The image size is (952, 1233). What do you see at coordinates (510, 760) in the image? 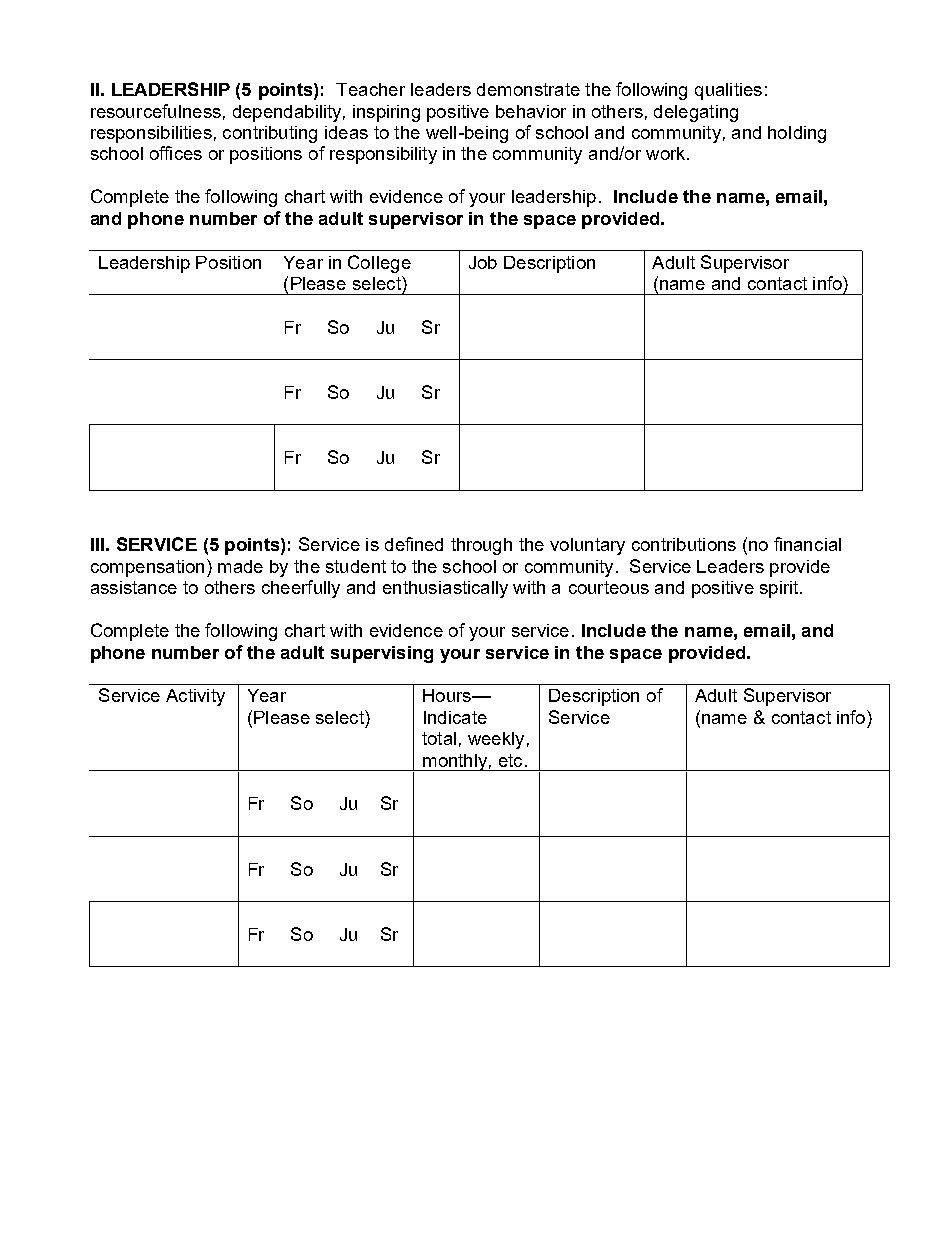
I see `etc` at bounding box center [510, 760].
